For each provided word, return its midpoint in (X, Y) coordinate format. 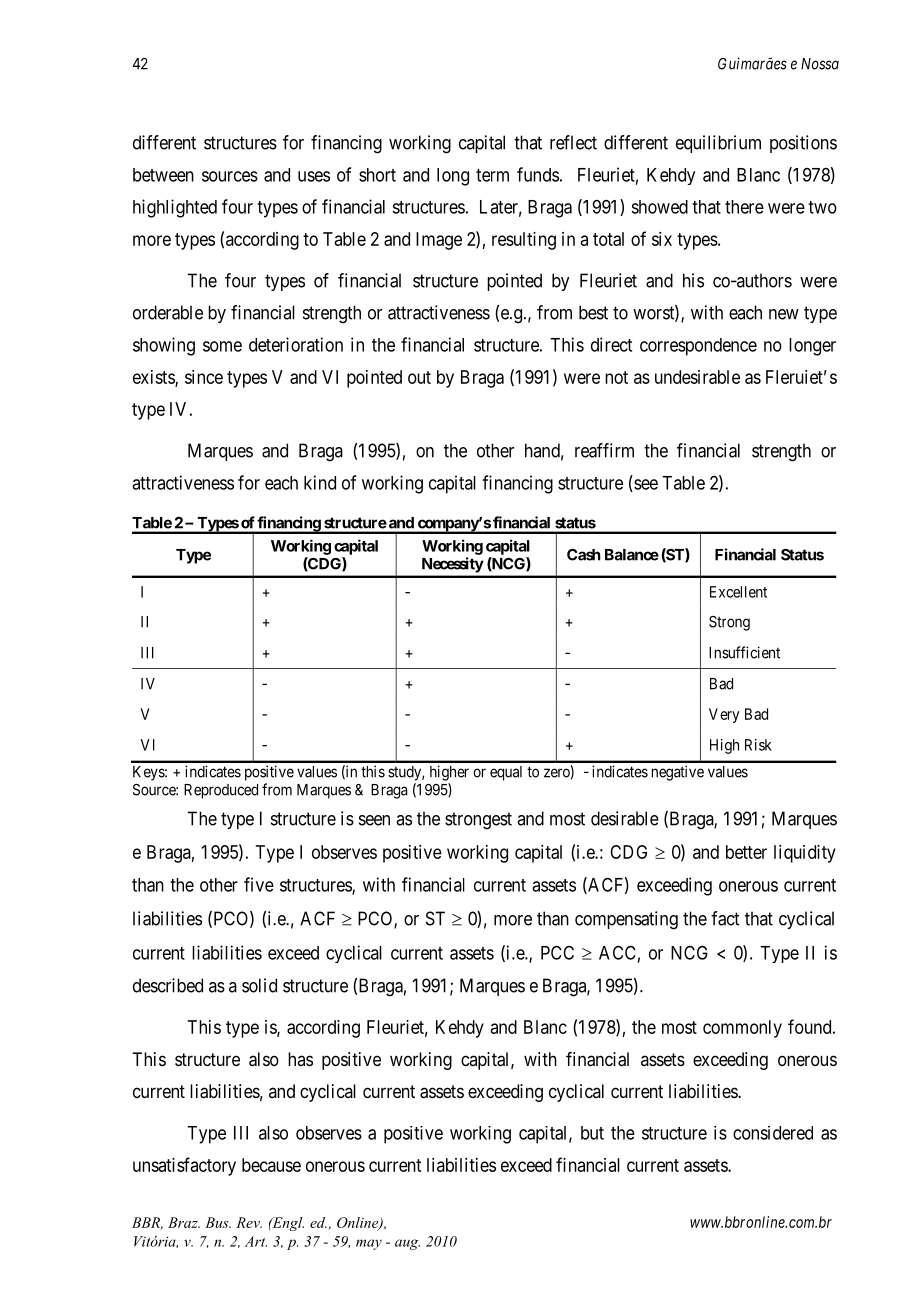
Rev (249, 1222)
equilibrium (718, 144)
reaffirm (604, 450)
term (492, 175)
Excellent (738, 592)
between (163, 175)
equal (506, 773)
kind (320, 482)
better (746, 852)
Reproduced (221, 791)
